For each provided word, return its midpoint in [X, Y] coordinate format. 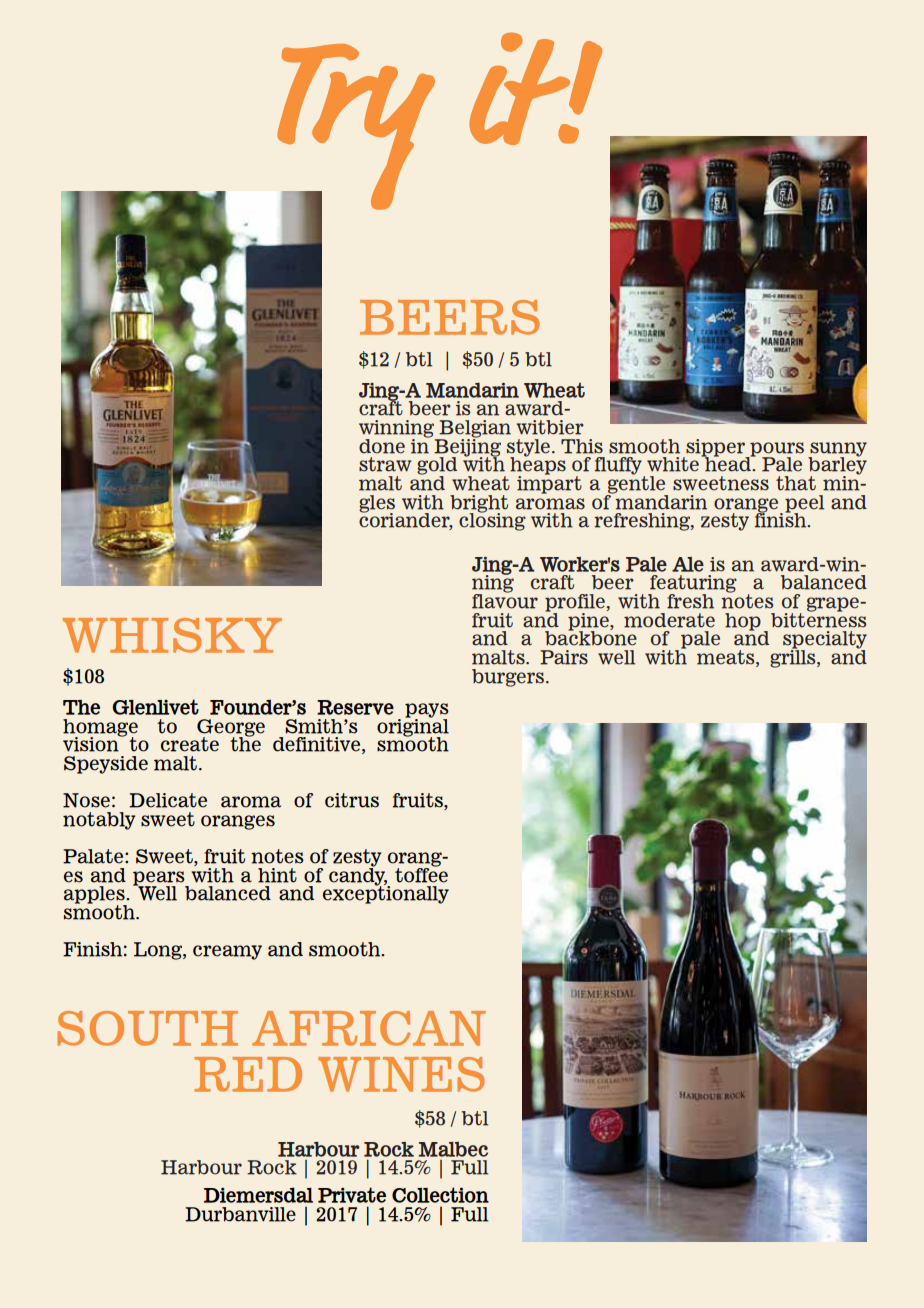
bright [479, 505]
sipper [715, 449]
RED [248, 1074]
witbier [550, 427]
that [796, 483]
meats [727, 658]
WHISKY [172, 635]
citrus [352, 800]
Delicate [168, 800]
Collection [440, 1195]
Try [356, 128]
